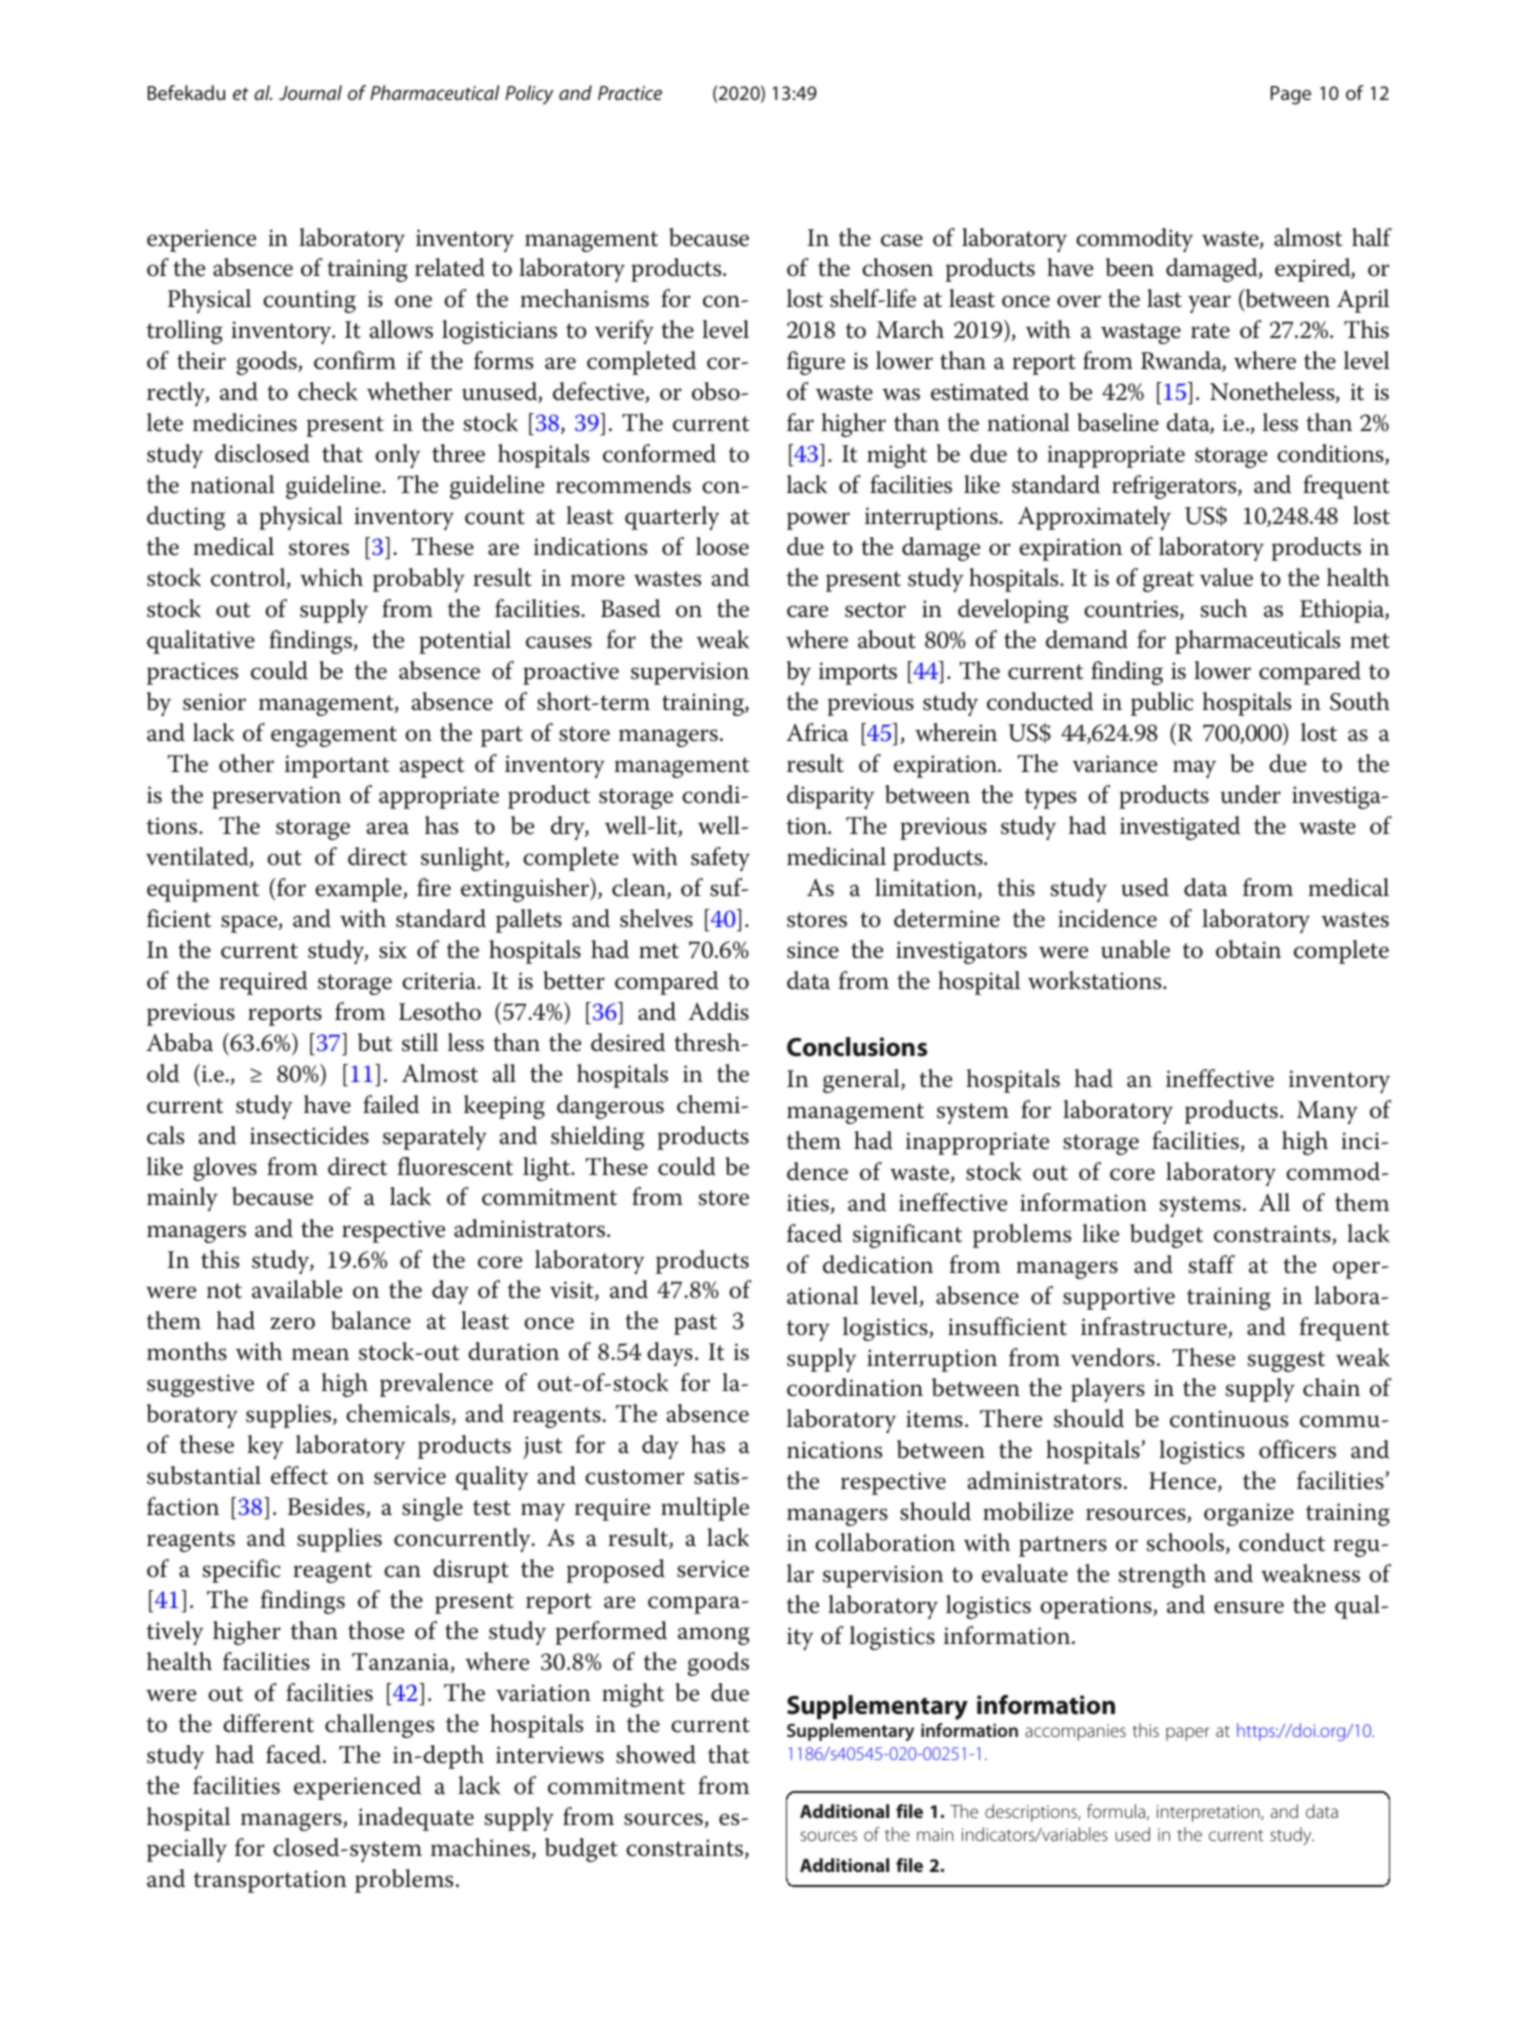  What do you see at coordinates (1291, 95) in the screenshot?
I see `Page` at bounding box center [1291, 95].
